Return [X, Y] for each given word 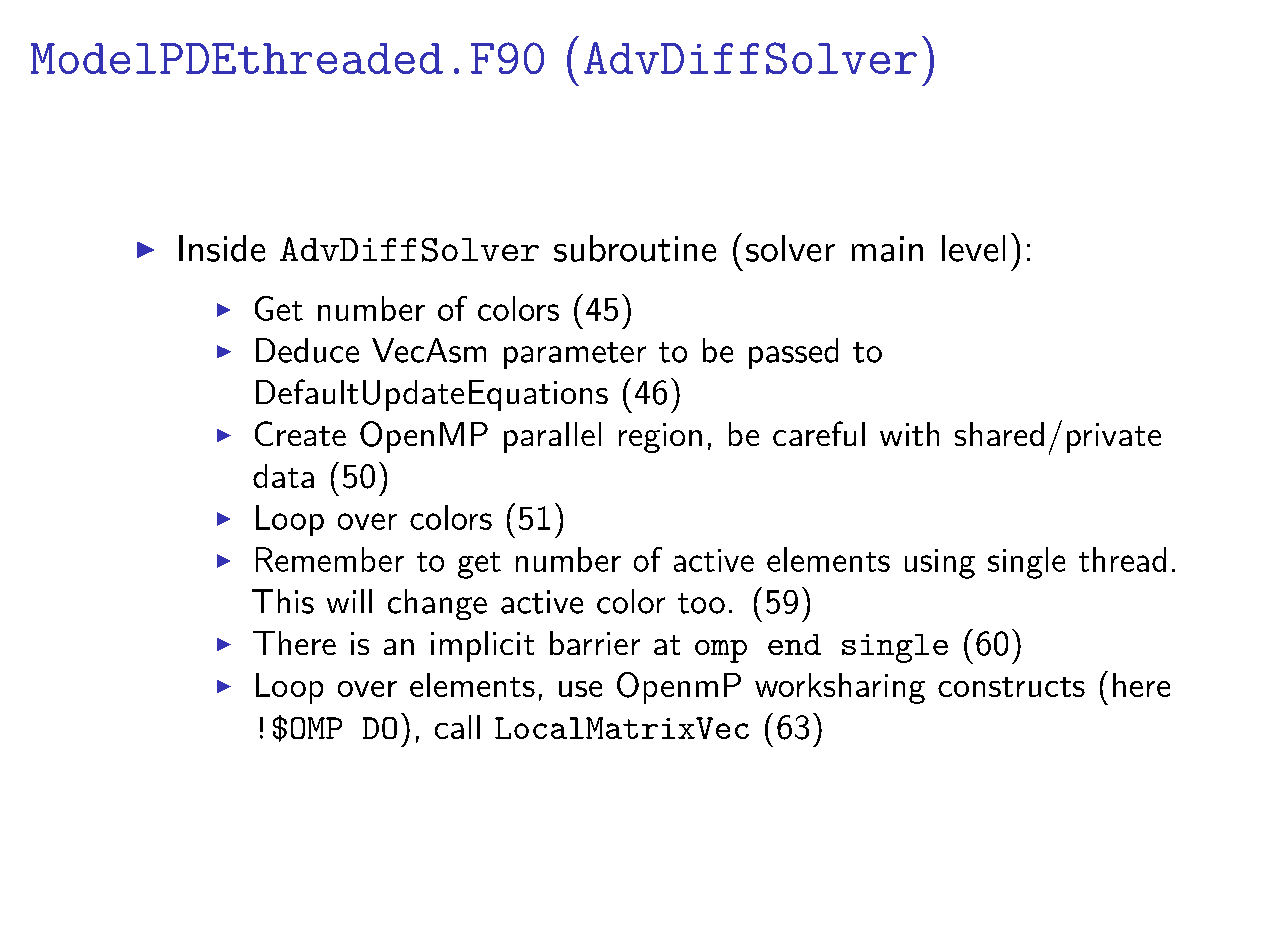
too [701, 603]
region [660, 438]
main [887, 249]
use [580, 689]
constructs [1011, 687]
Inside [222, 248]
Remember [330, 559]
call [457, 727]
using [940, 564]
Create [300, 433]
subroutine [635, 248]
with [909, 434]
